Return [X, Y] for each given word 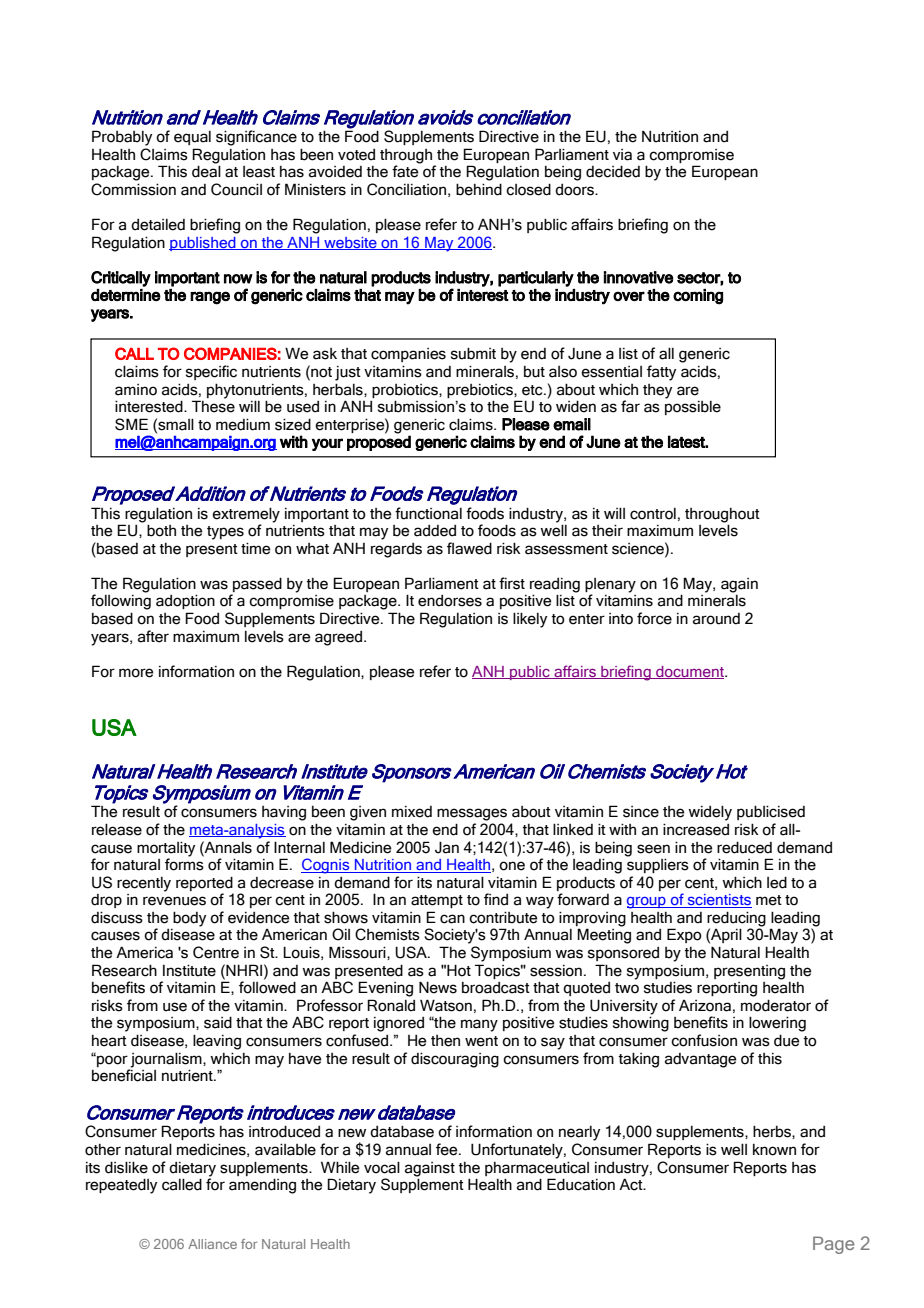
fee [448, 1149]
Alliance [212, 1244]
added [435, 531]
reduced [744, 847]
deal [206, 171]
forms [184, 863]
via [622, 155]
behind [479, 189]
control [653, 514]
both [161, 530]
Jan [447, 847]
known [774, 1150]
